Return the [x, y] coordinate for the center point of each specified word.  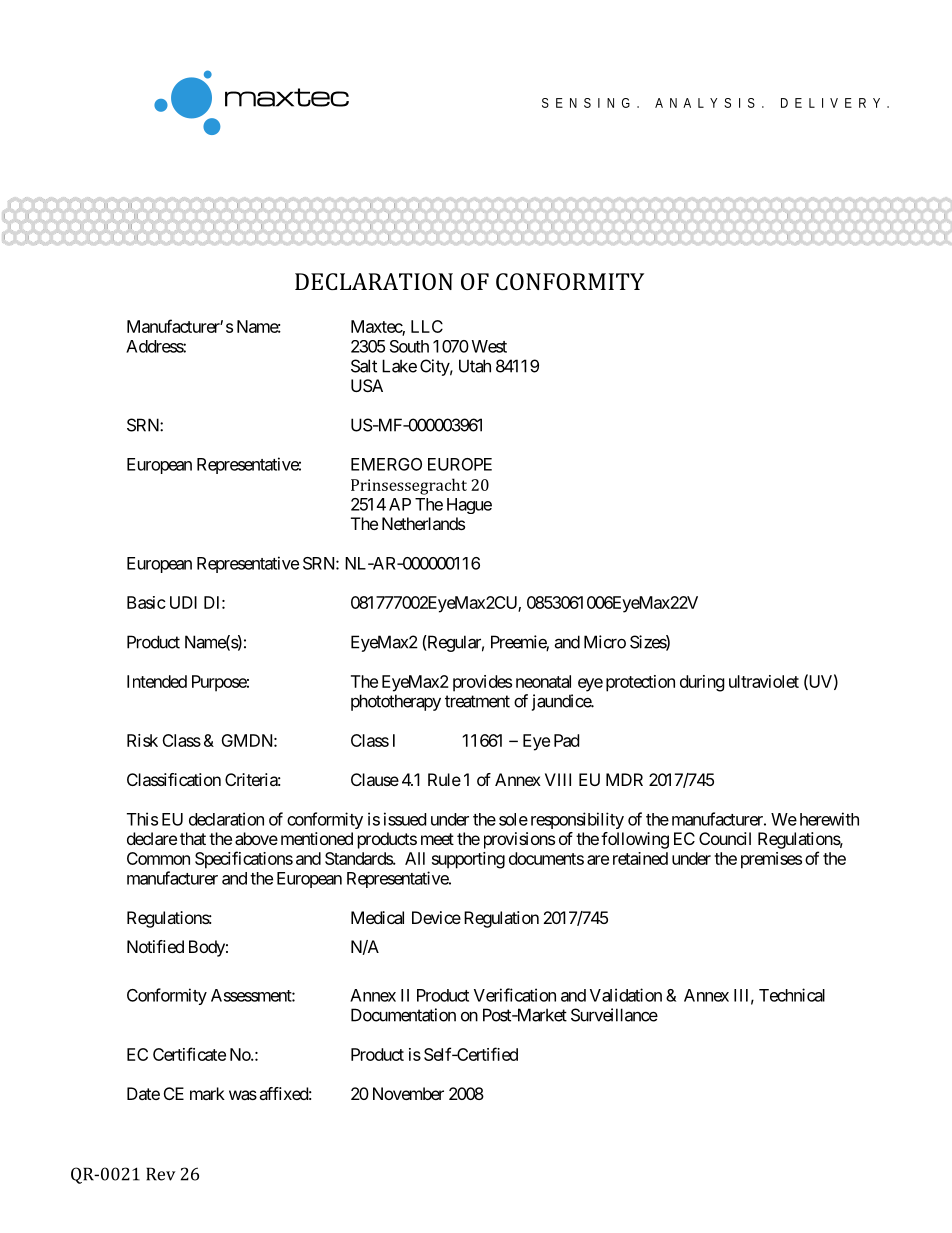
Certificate [189, 1054]
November [408, 1093]
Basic [146, 602]
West [489, 346]
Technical [792, 995]
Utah [475, 366]
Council [725, 838]
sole [513, 819]
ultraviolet [764, 681]
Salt [364, 366]
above [256, 838]
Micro [605, 642]
